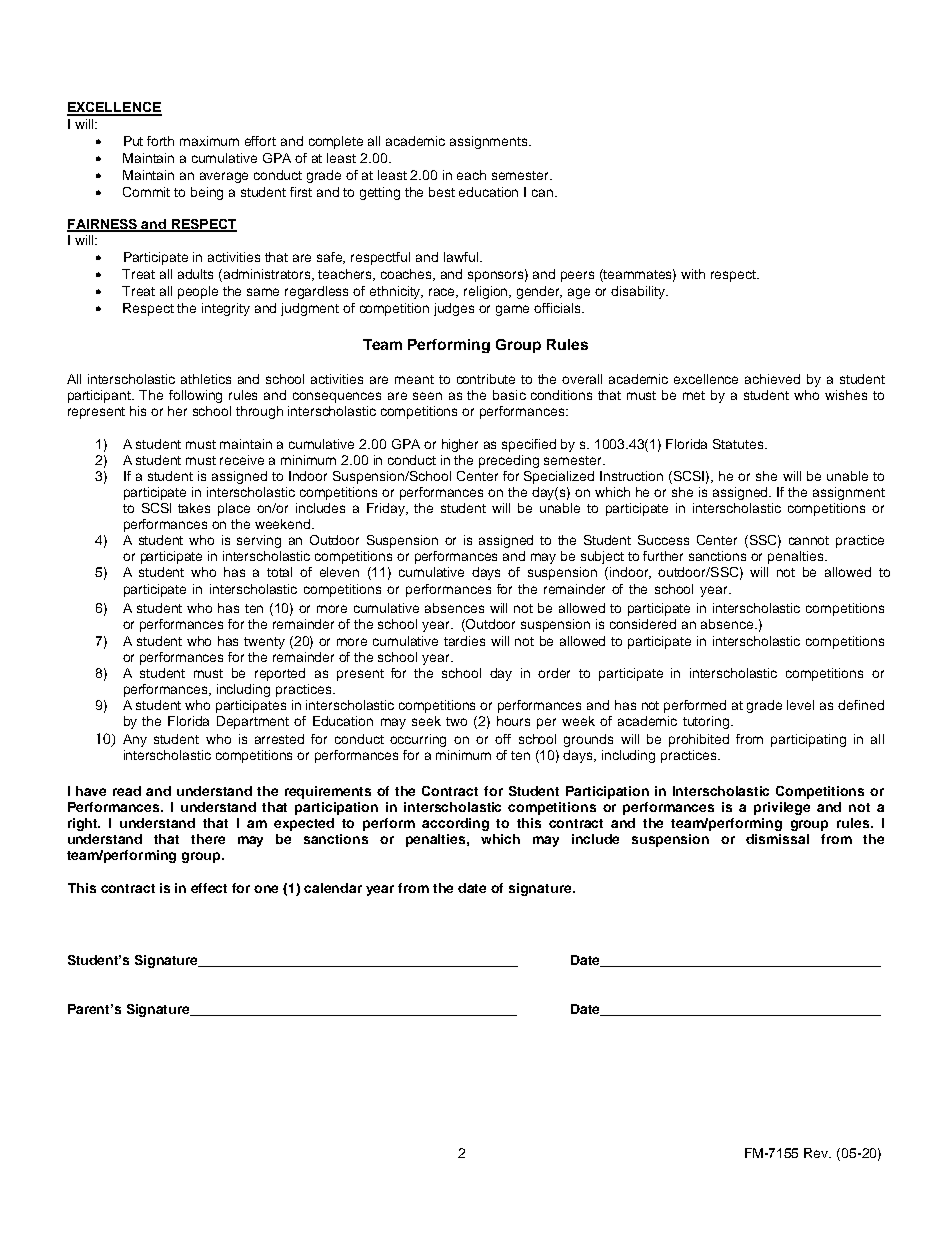 The image size is (952, 1233). Describe the element at coordinates (442, 192) in the document. I see `best` at that location.
